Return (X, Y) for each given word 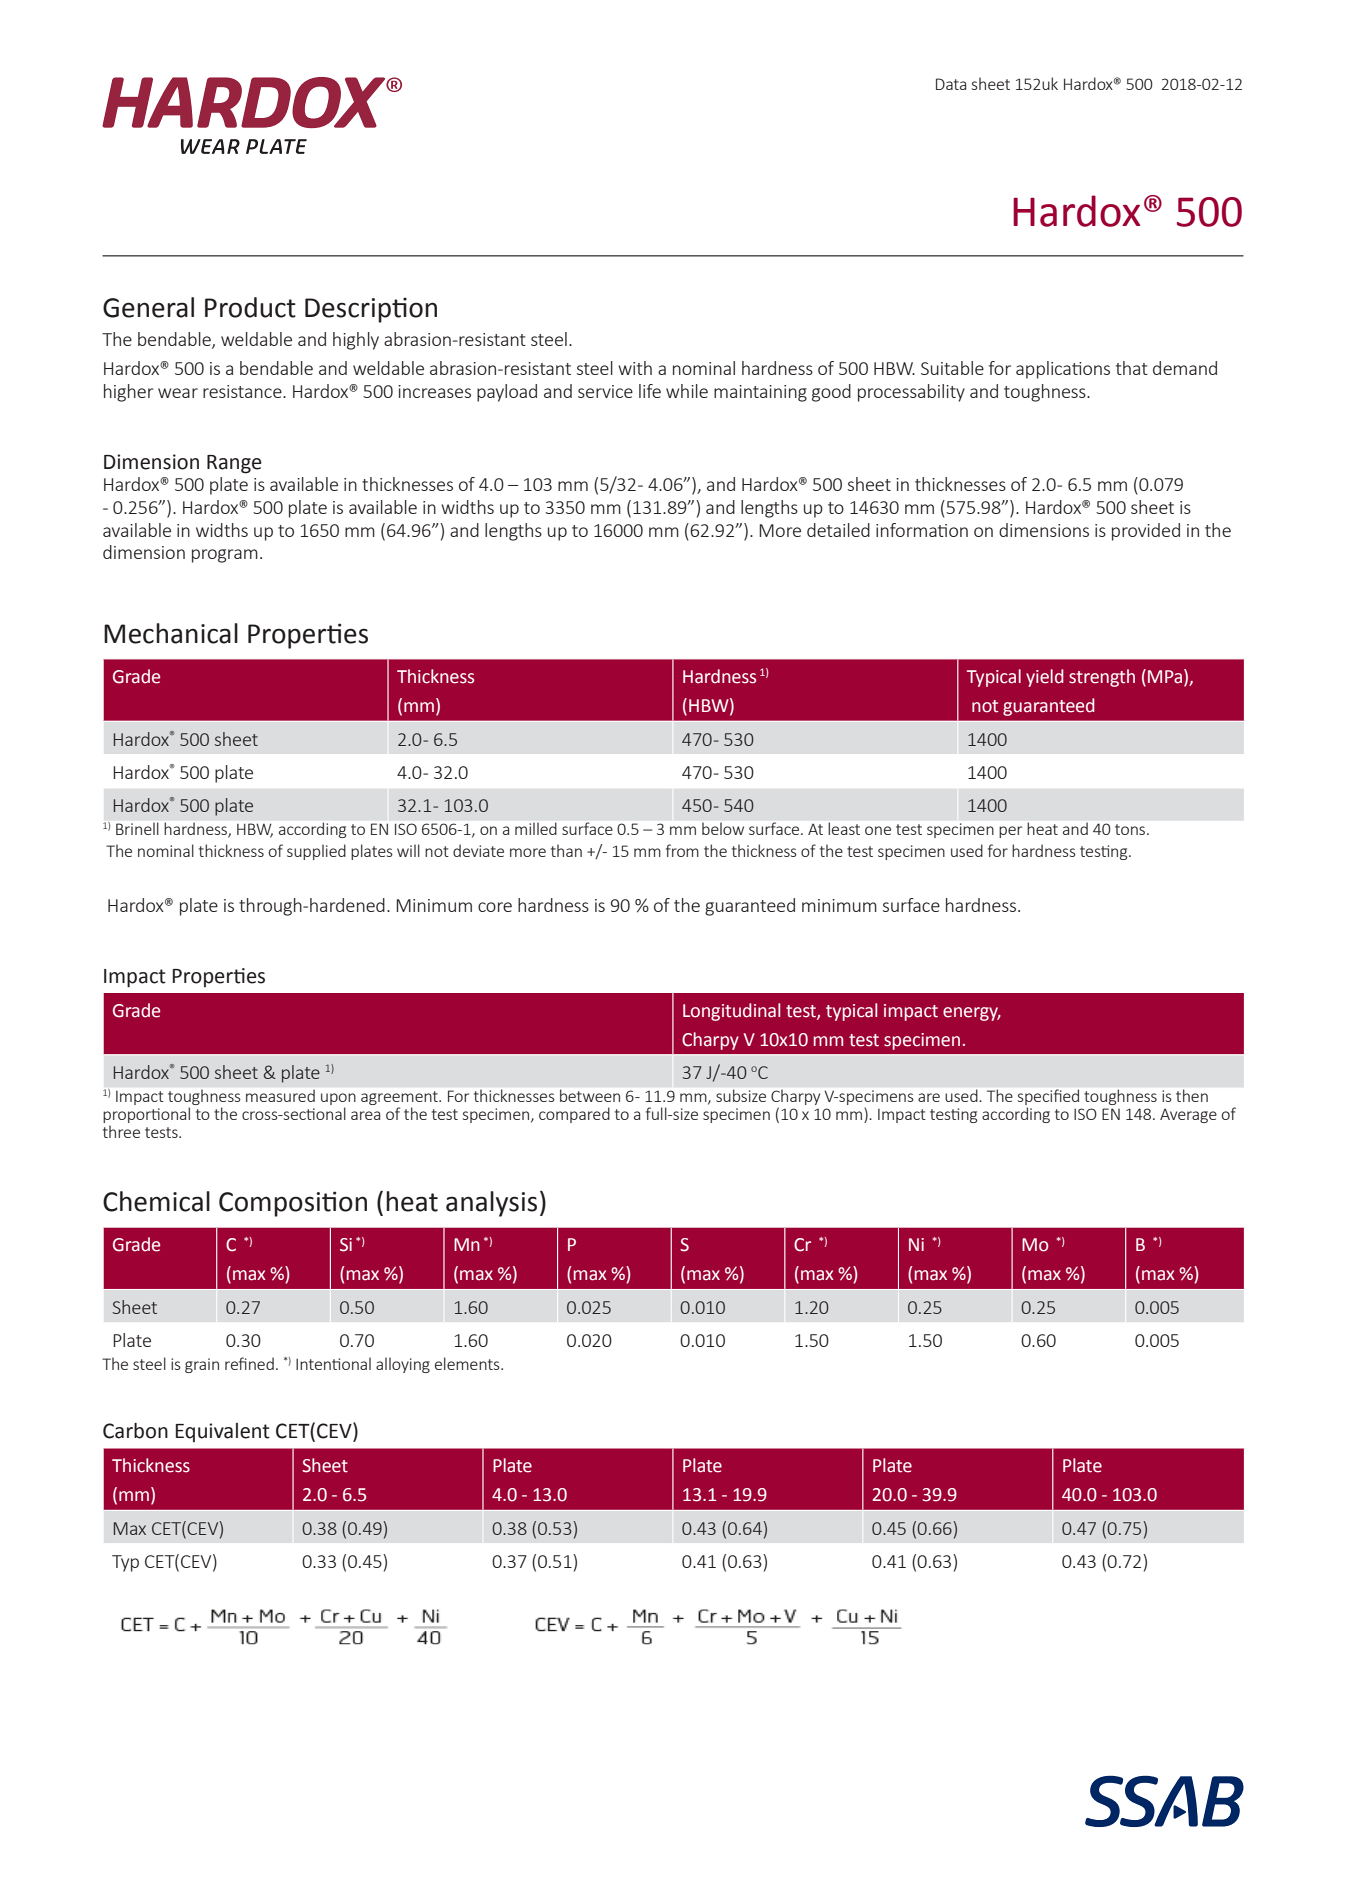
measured (280, 1096)
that (1132, 368)
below (723, 829)
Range (234, 464)
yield (1045, 678)
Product (250, 307)
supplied (316, 852)
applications (1063, 370)
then (1192, 1095)
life (650, 391)
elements (468, 1363)
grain (202, 1365)
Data (951, 84)
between (590, 1095)
